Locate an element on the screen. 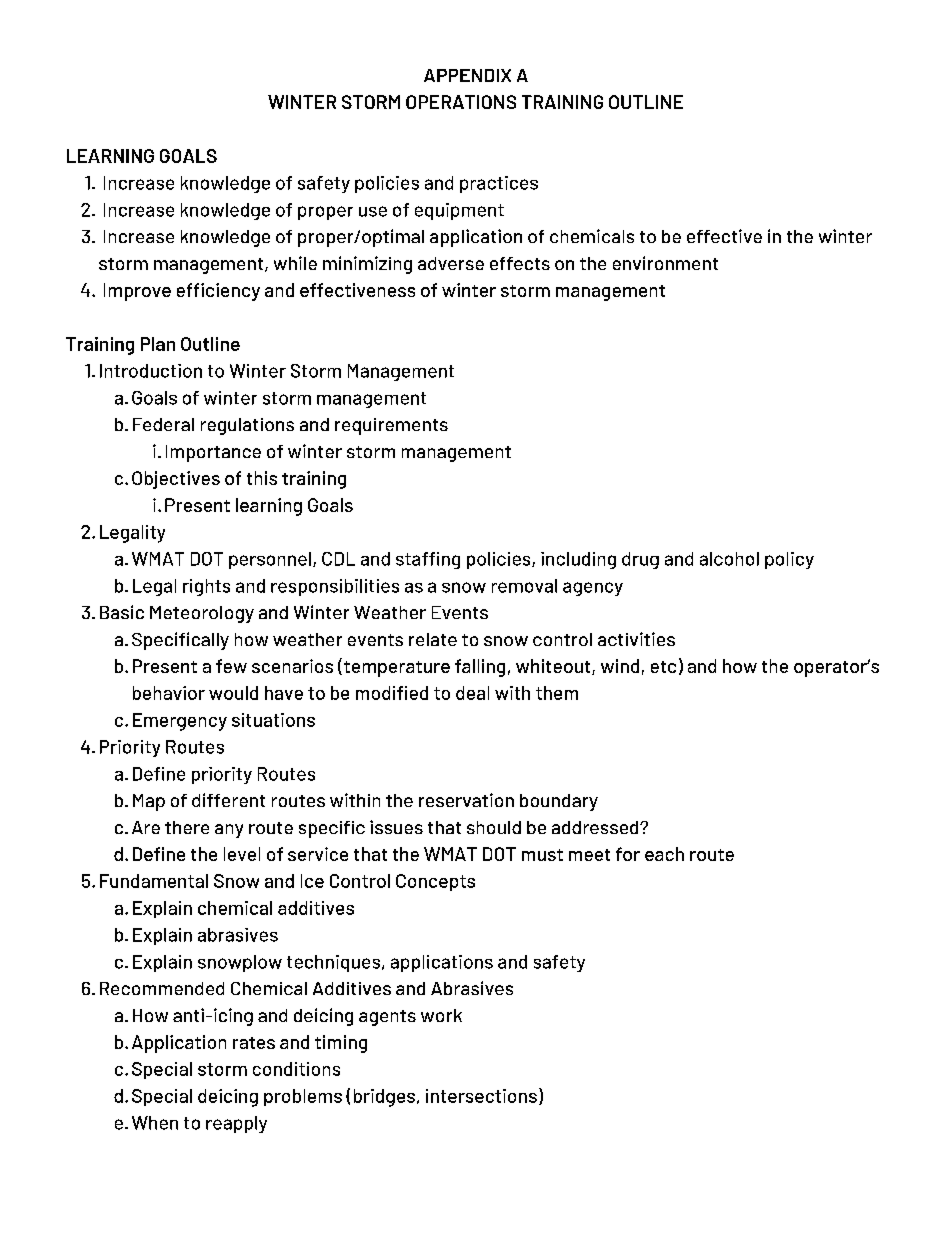  OPERATIONS is located at coordinates (461, 102).
